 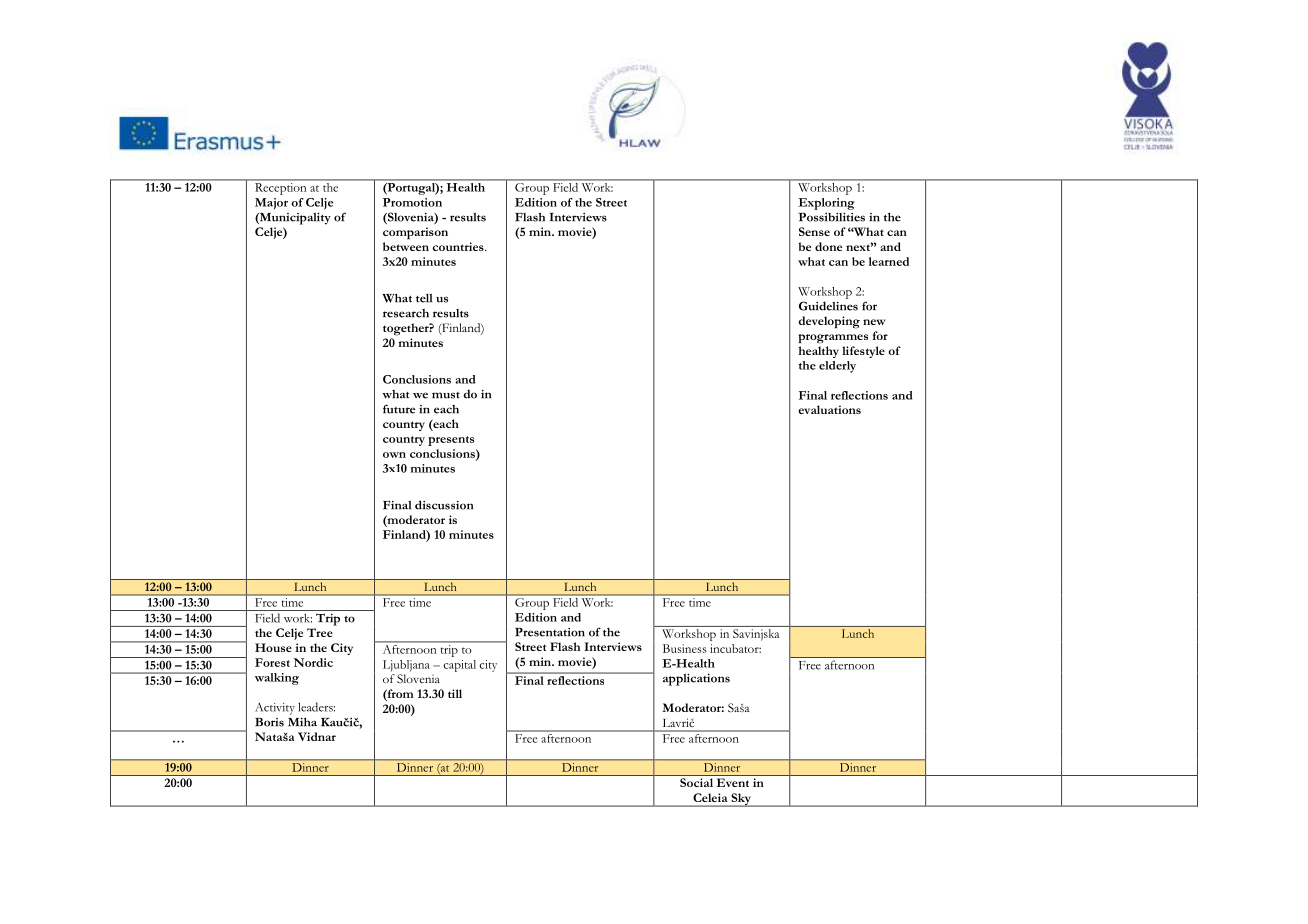 What do you see at coordinates (394, 455) in the screenshot?
I see `own` at bounding box center [394, 455].
